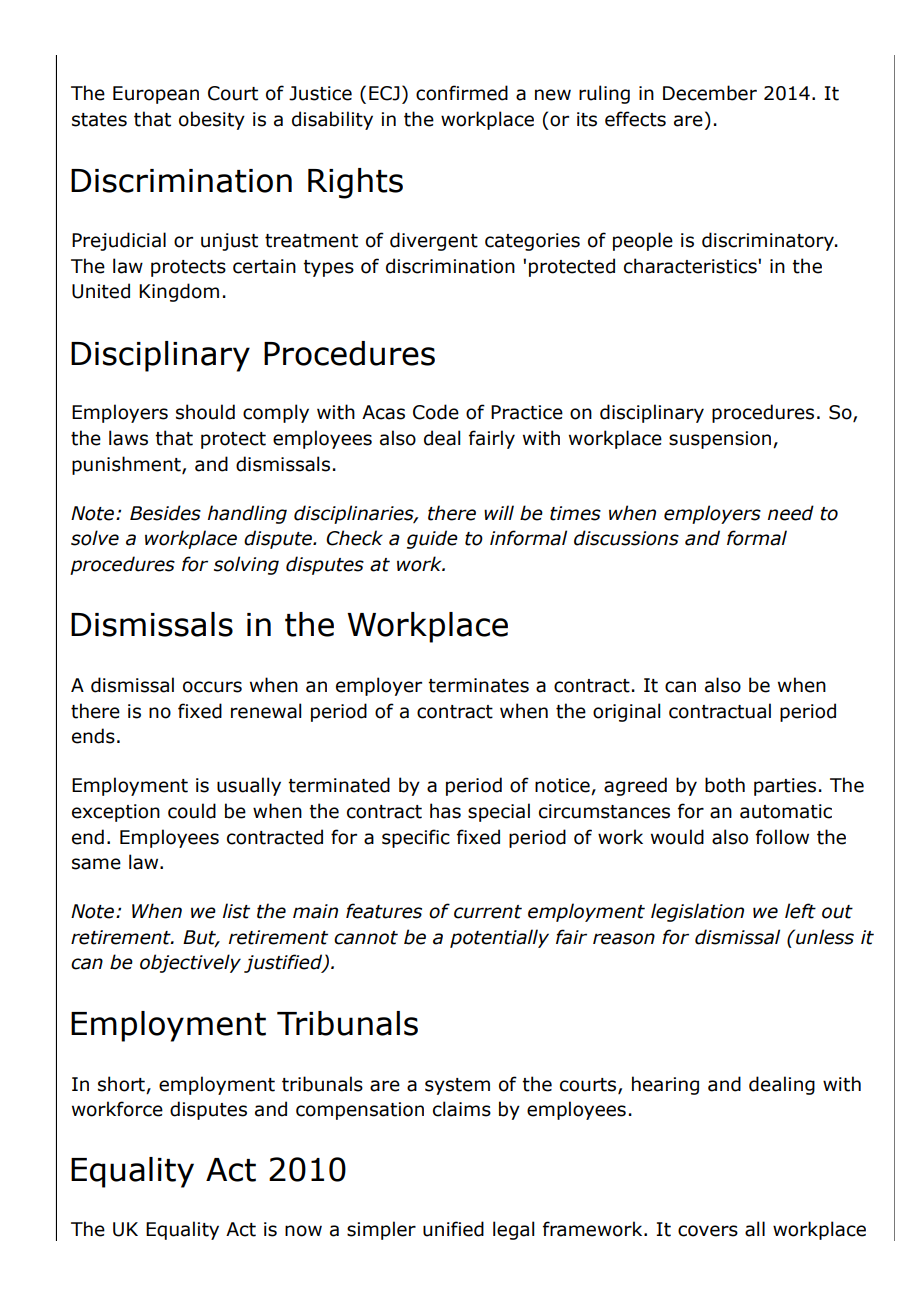 This image has width=924, height=1308. What do you see at coordinates (445, 811) in the image?
I see `has` at bounding box center [445, 811].
